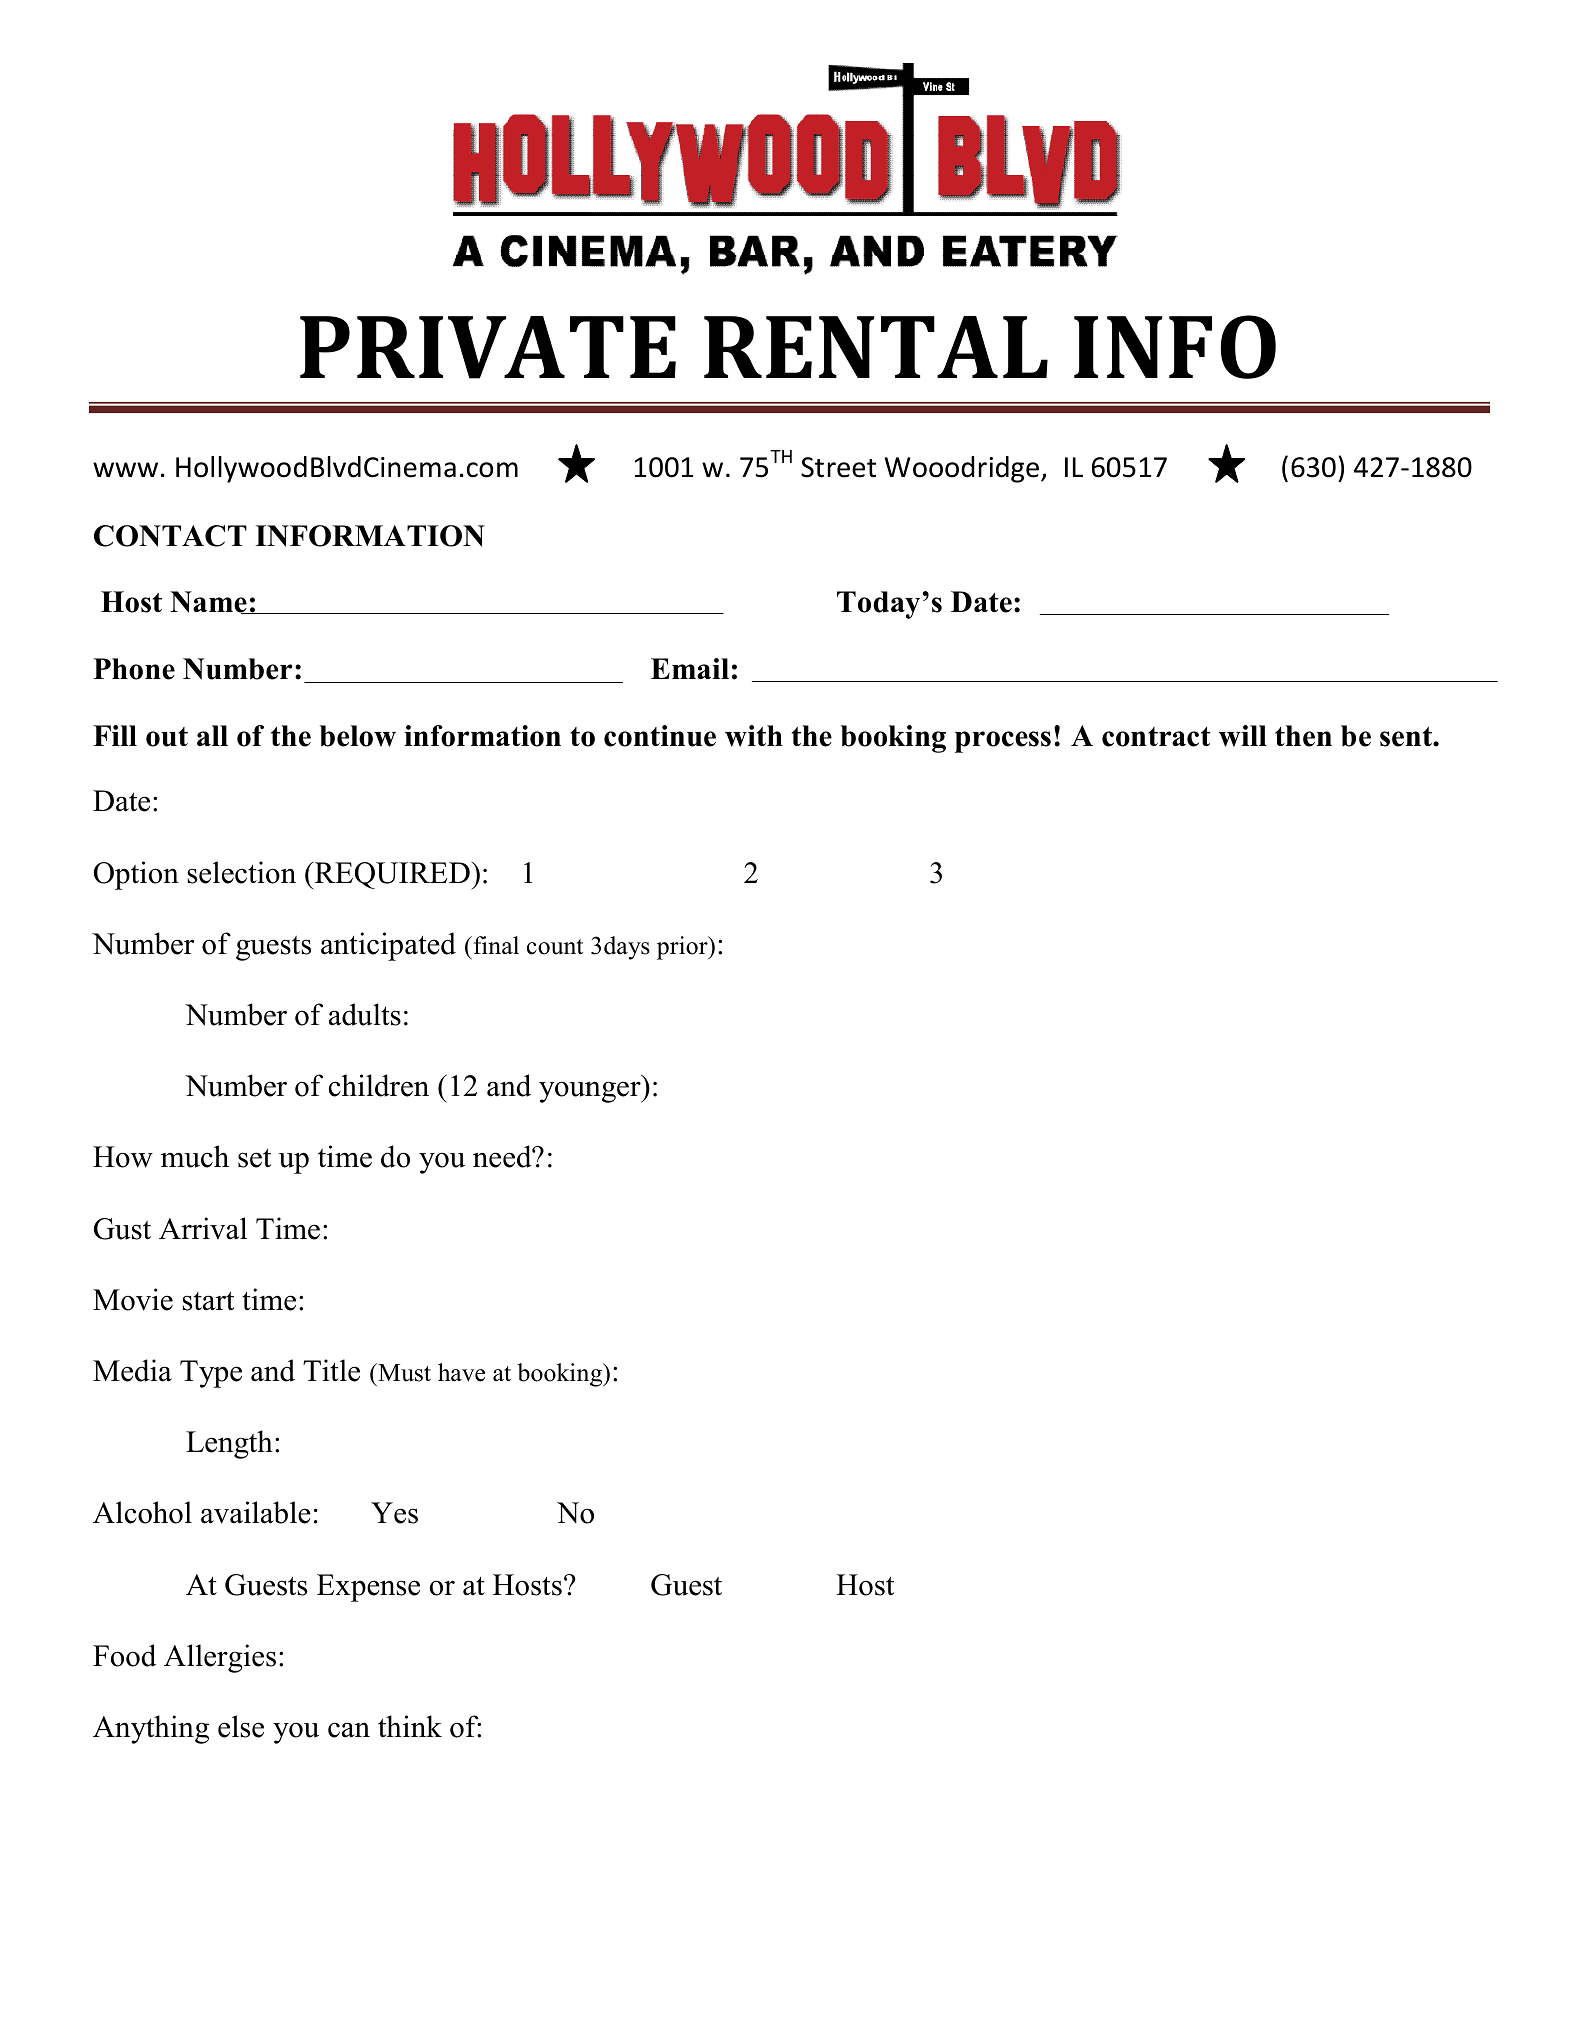 Image resolution: width=1579 pixels, height=2043 pixels. I want to click on Email, so click(690, 668).
